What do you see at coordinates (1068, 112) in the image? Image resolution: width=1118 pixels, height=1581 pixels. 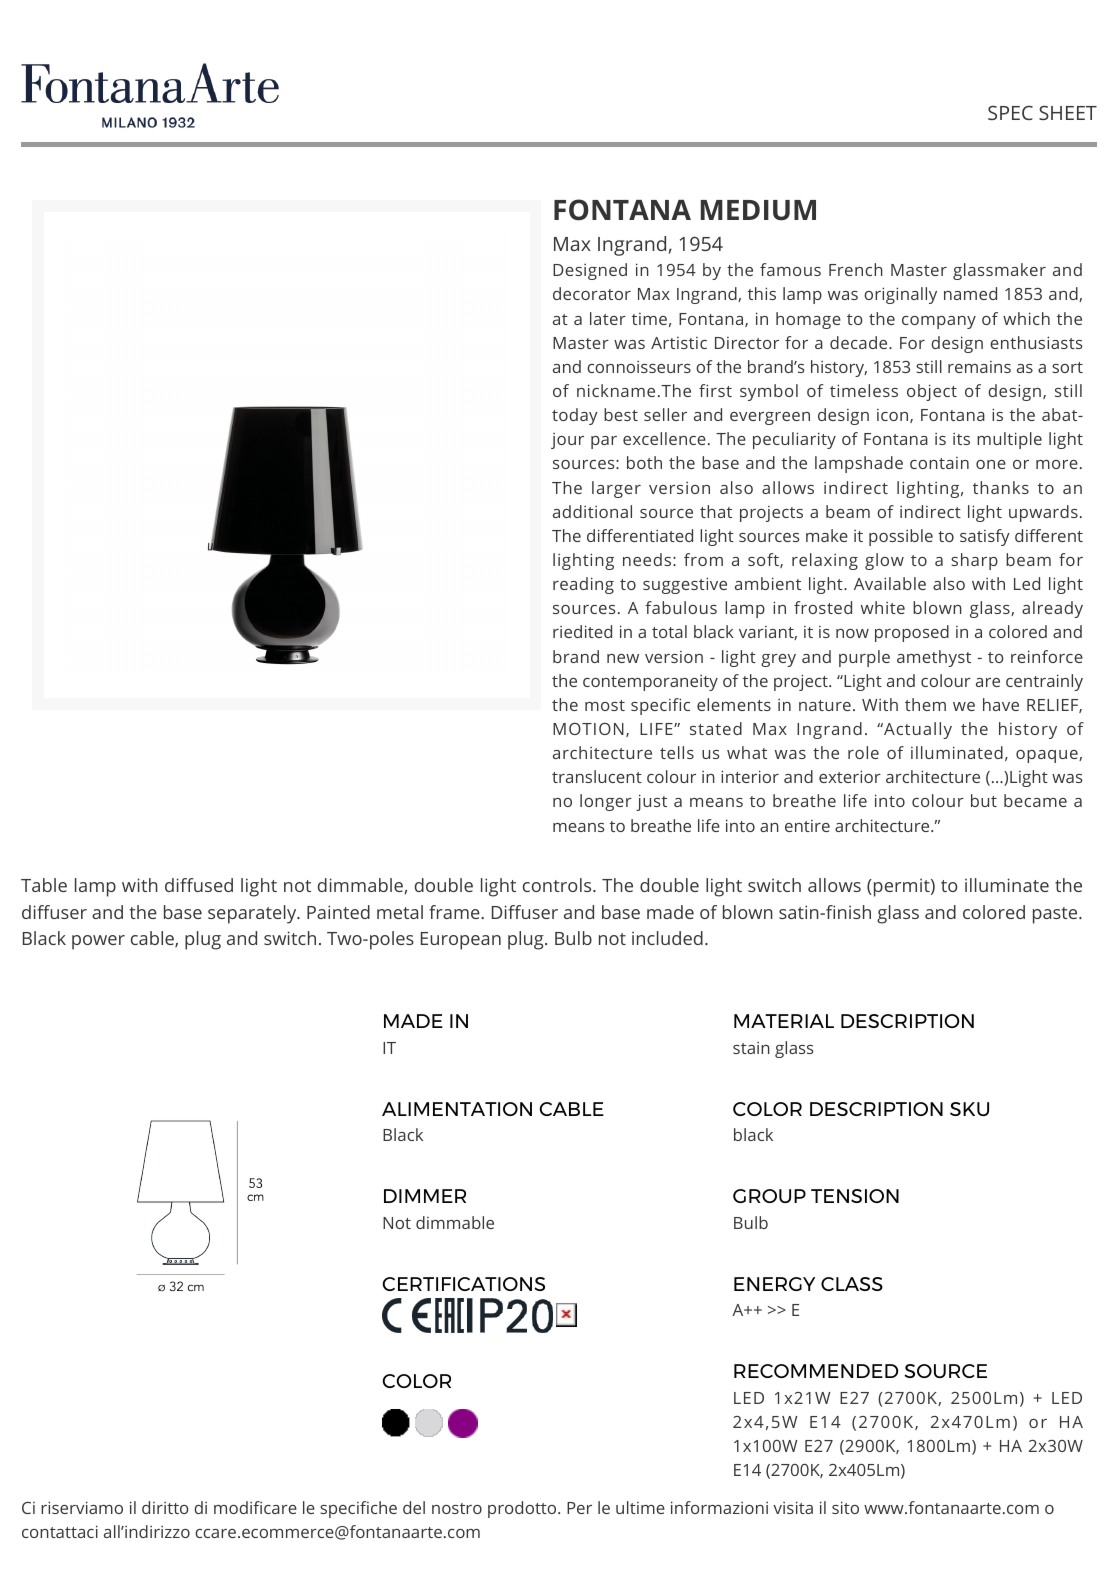 I see `SHEET` at bounding box center [1068, 112].
